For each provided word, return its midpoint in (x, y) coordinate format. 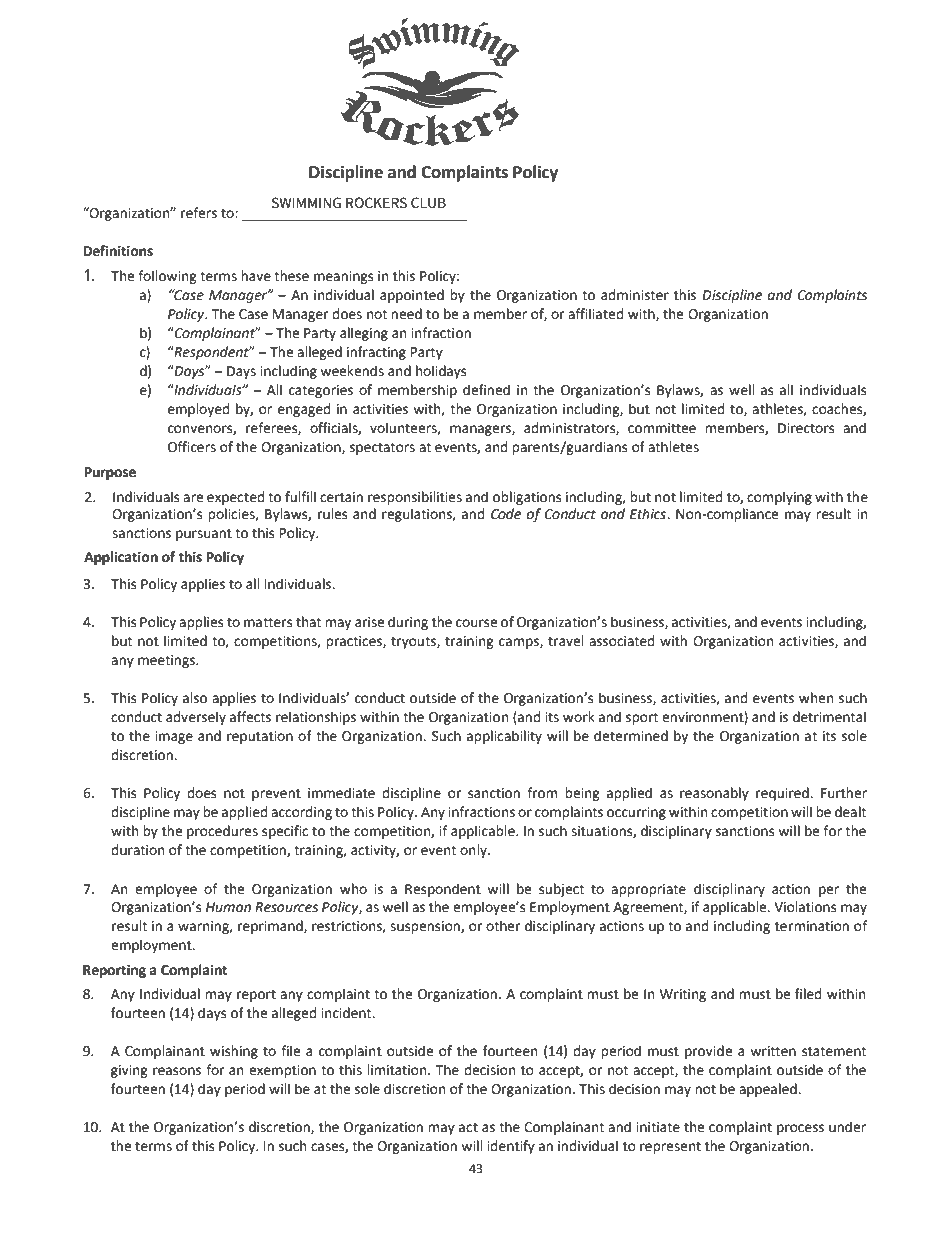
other (503, 926)
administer (635, 295)
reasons (177, 1071)
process (800, 1129)
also (195, 698)
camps (520, 643)
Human (228, 907)
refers (199, 213)
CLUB (428, 202)
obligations (527, 498)
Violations (805, 907)
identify (511, 1147)
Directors (806, 428)
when (816, 698)
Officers (192, 447)
